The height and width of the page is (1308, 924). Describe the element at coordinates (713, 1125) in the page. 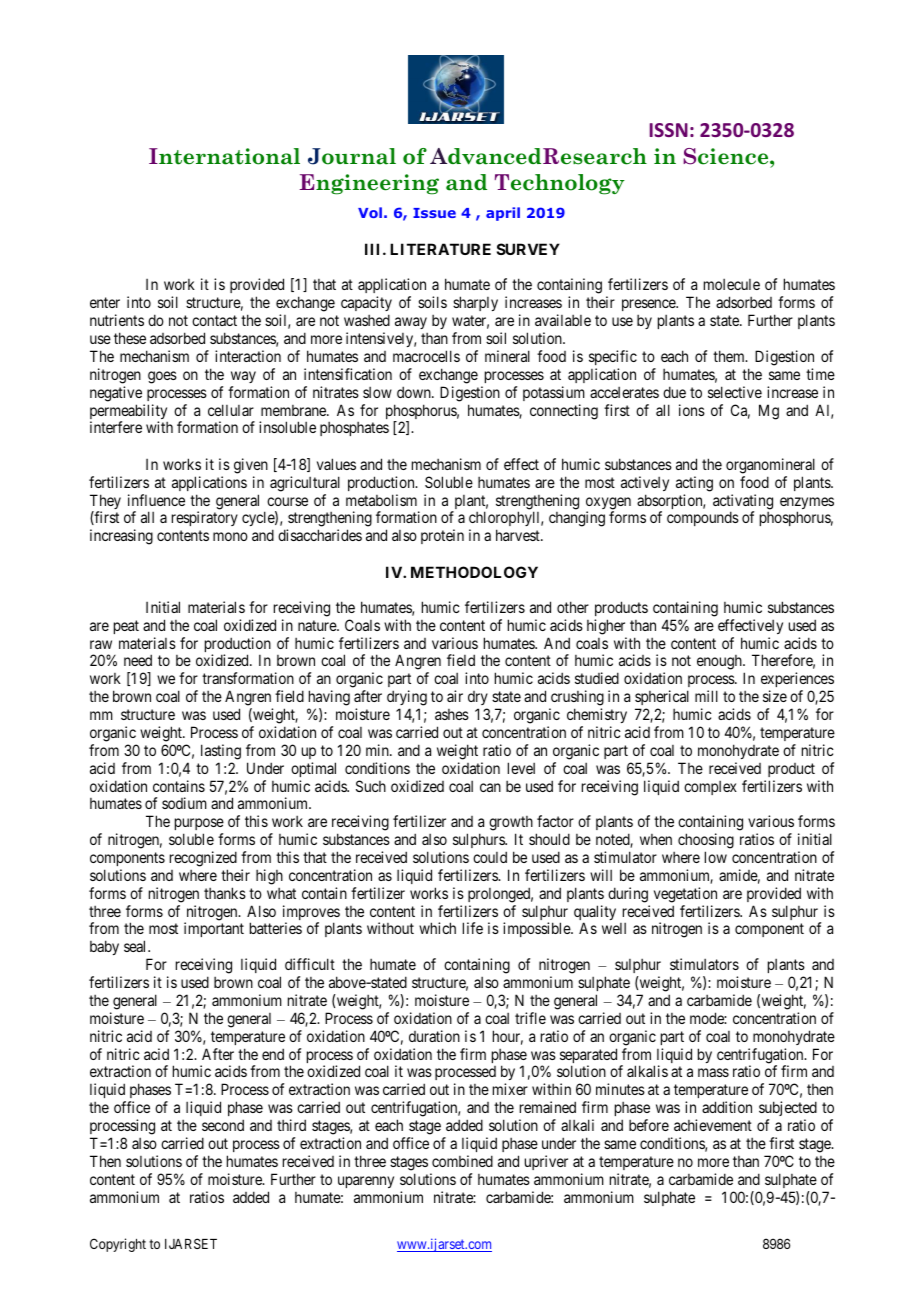

I see `achievement` at that location.
